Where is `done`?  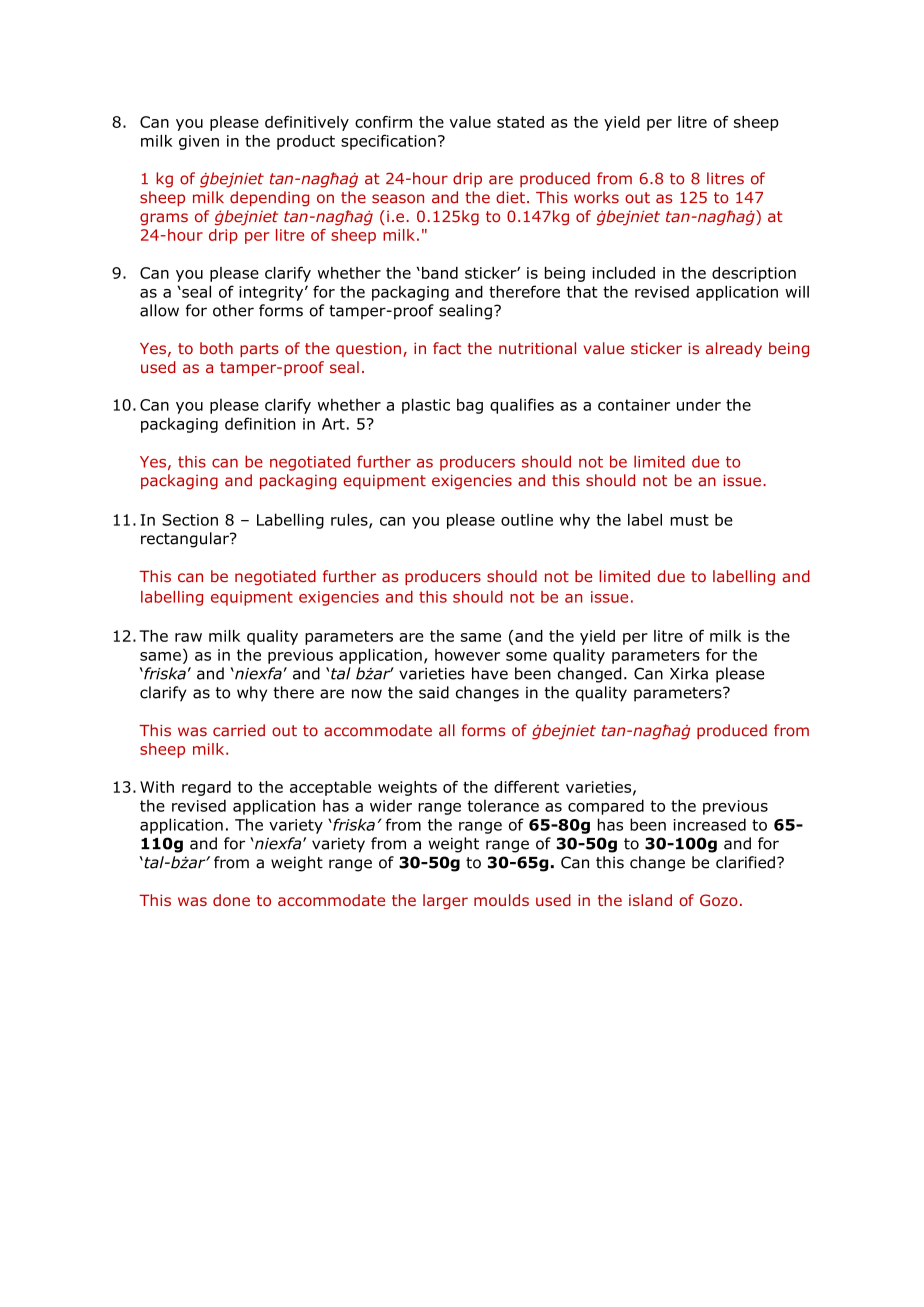 done is located at coordinates (231, 900).
